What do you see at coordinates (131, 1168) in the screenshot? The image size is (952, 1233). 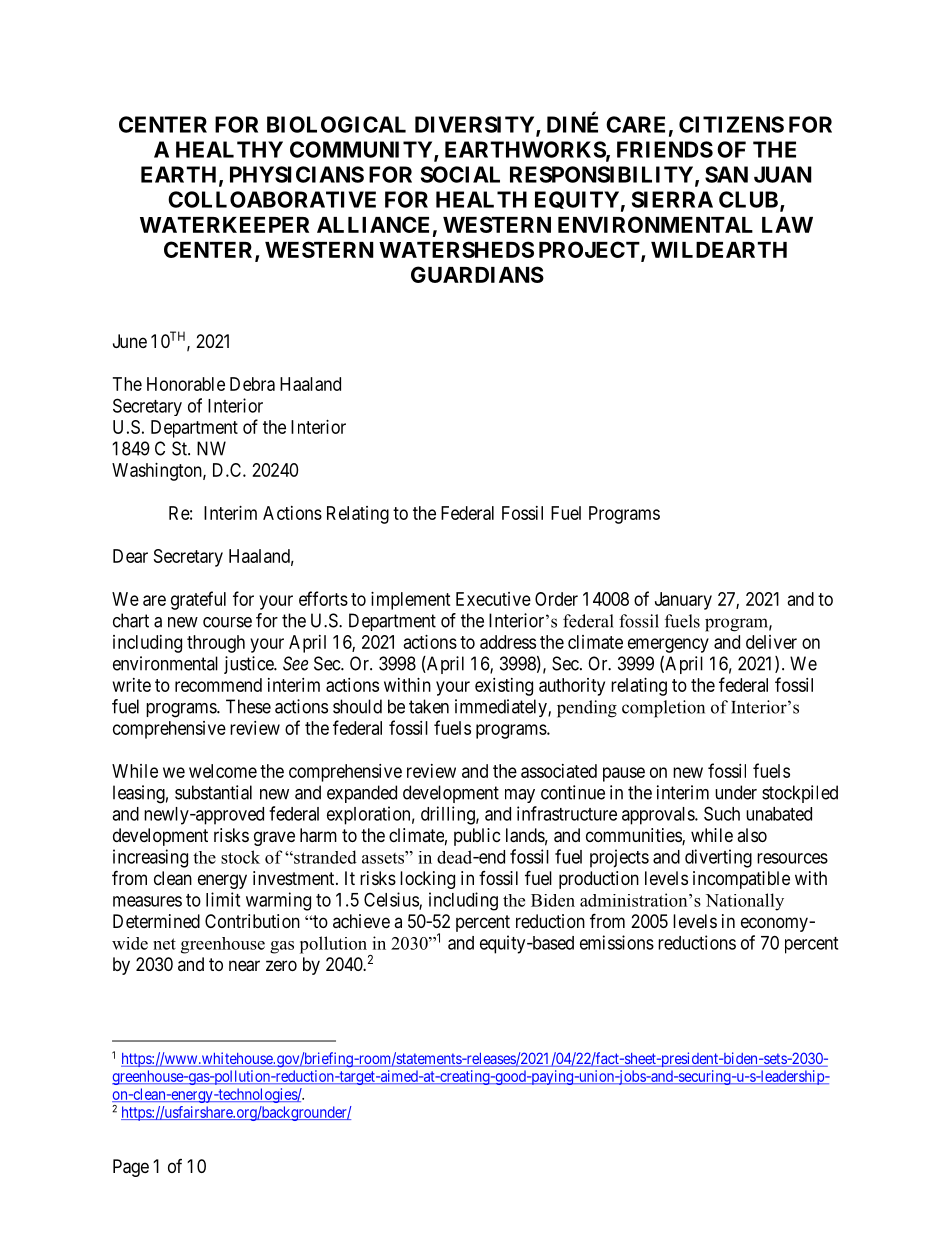 I see `Page` at bounding box center [131, 1168].
